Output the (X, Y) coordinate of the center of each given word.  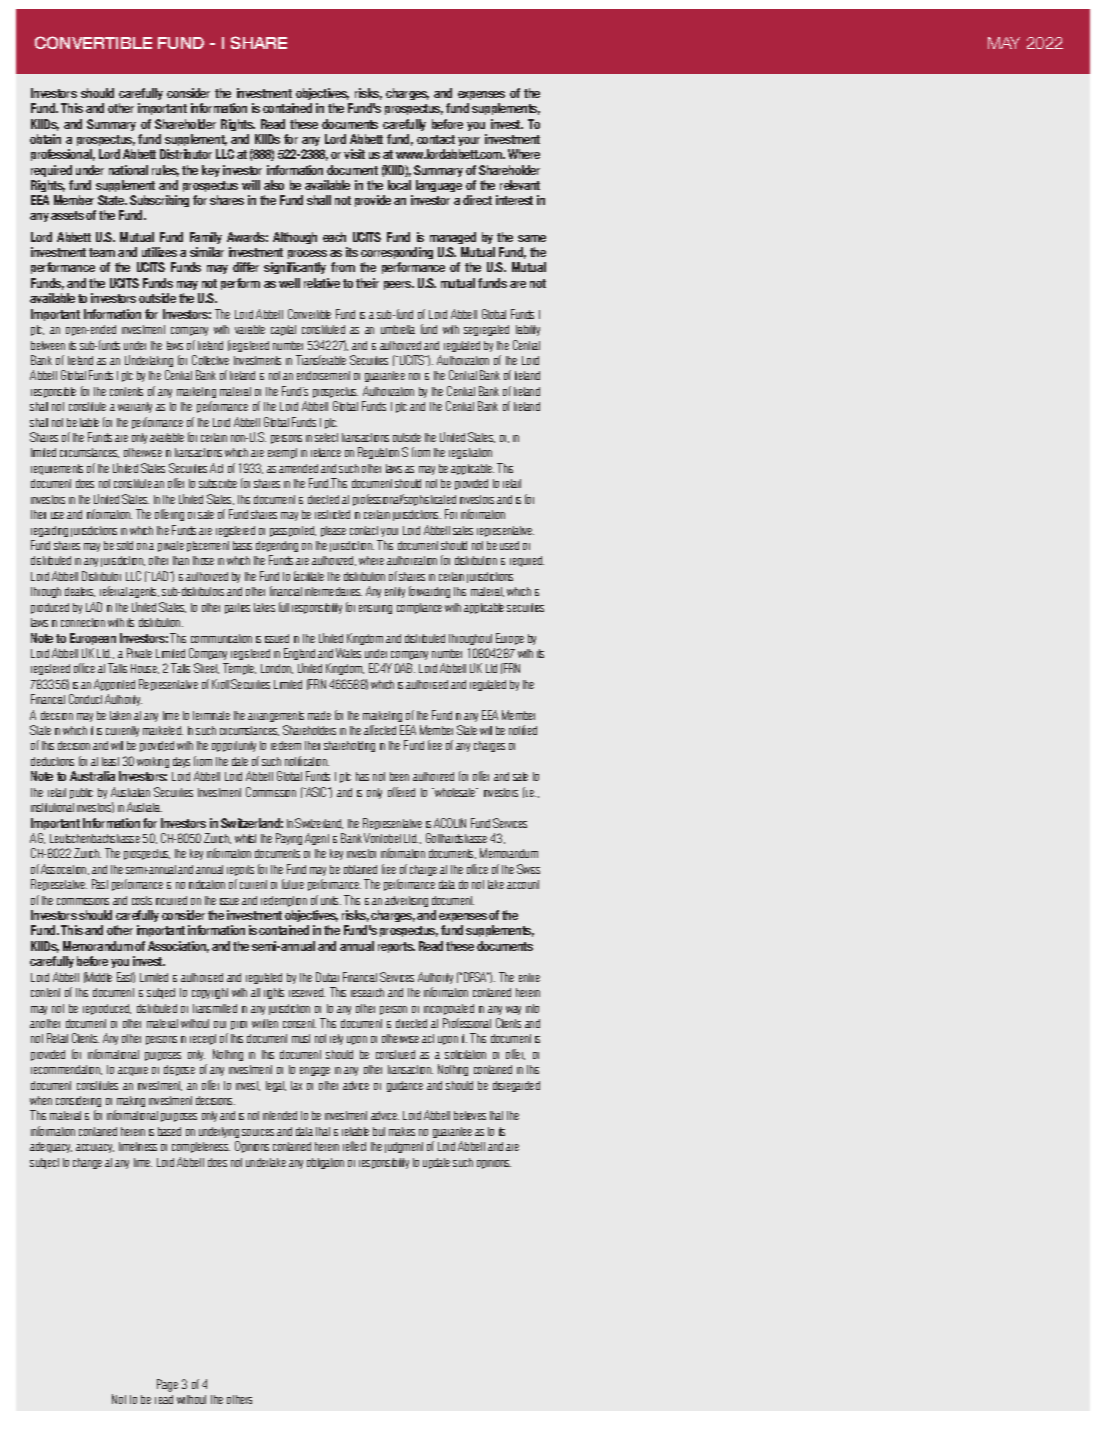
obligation (325, 1163)
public (81, 793)
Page (167, 1385)
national (128, 170)
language (439, 186)
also (274, 185)
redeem (286, 745)
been (399, 776)
